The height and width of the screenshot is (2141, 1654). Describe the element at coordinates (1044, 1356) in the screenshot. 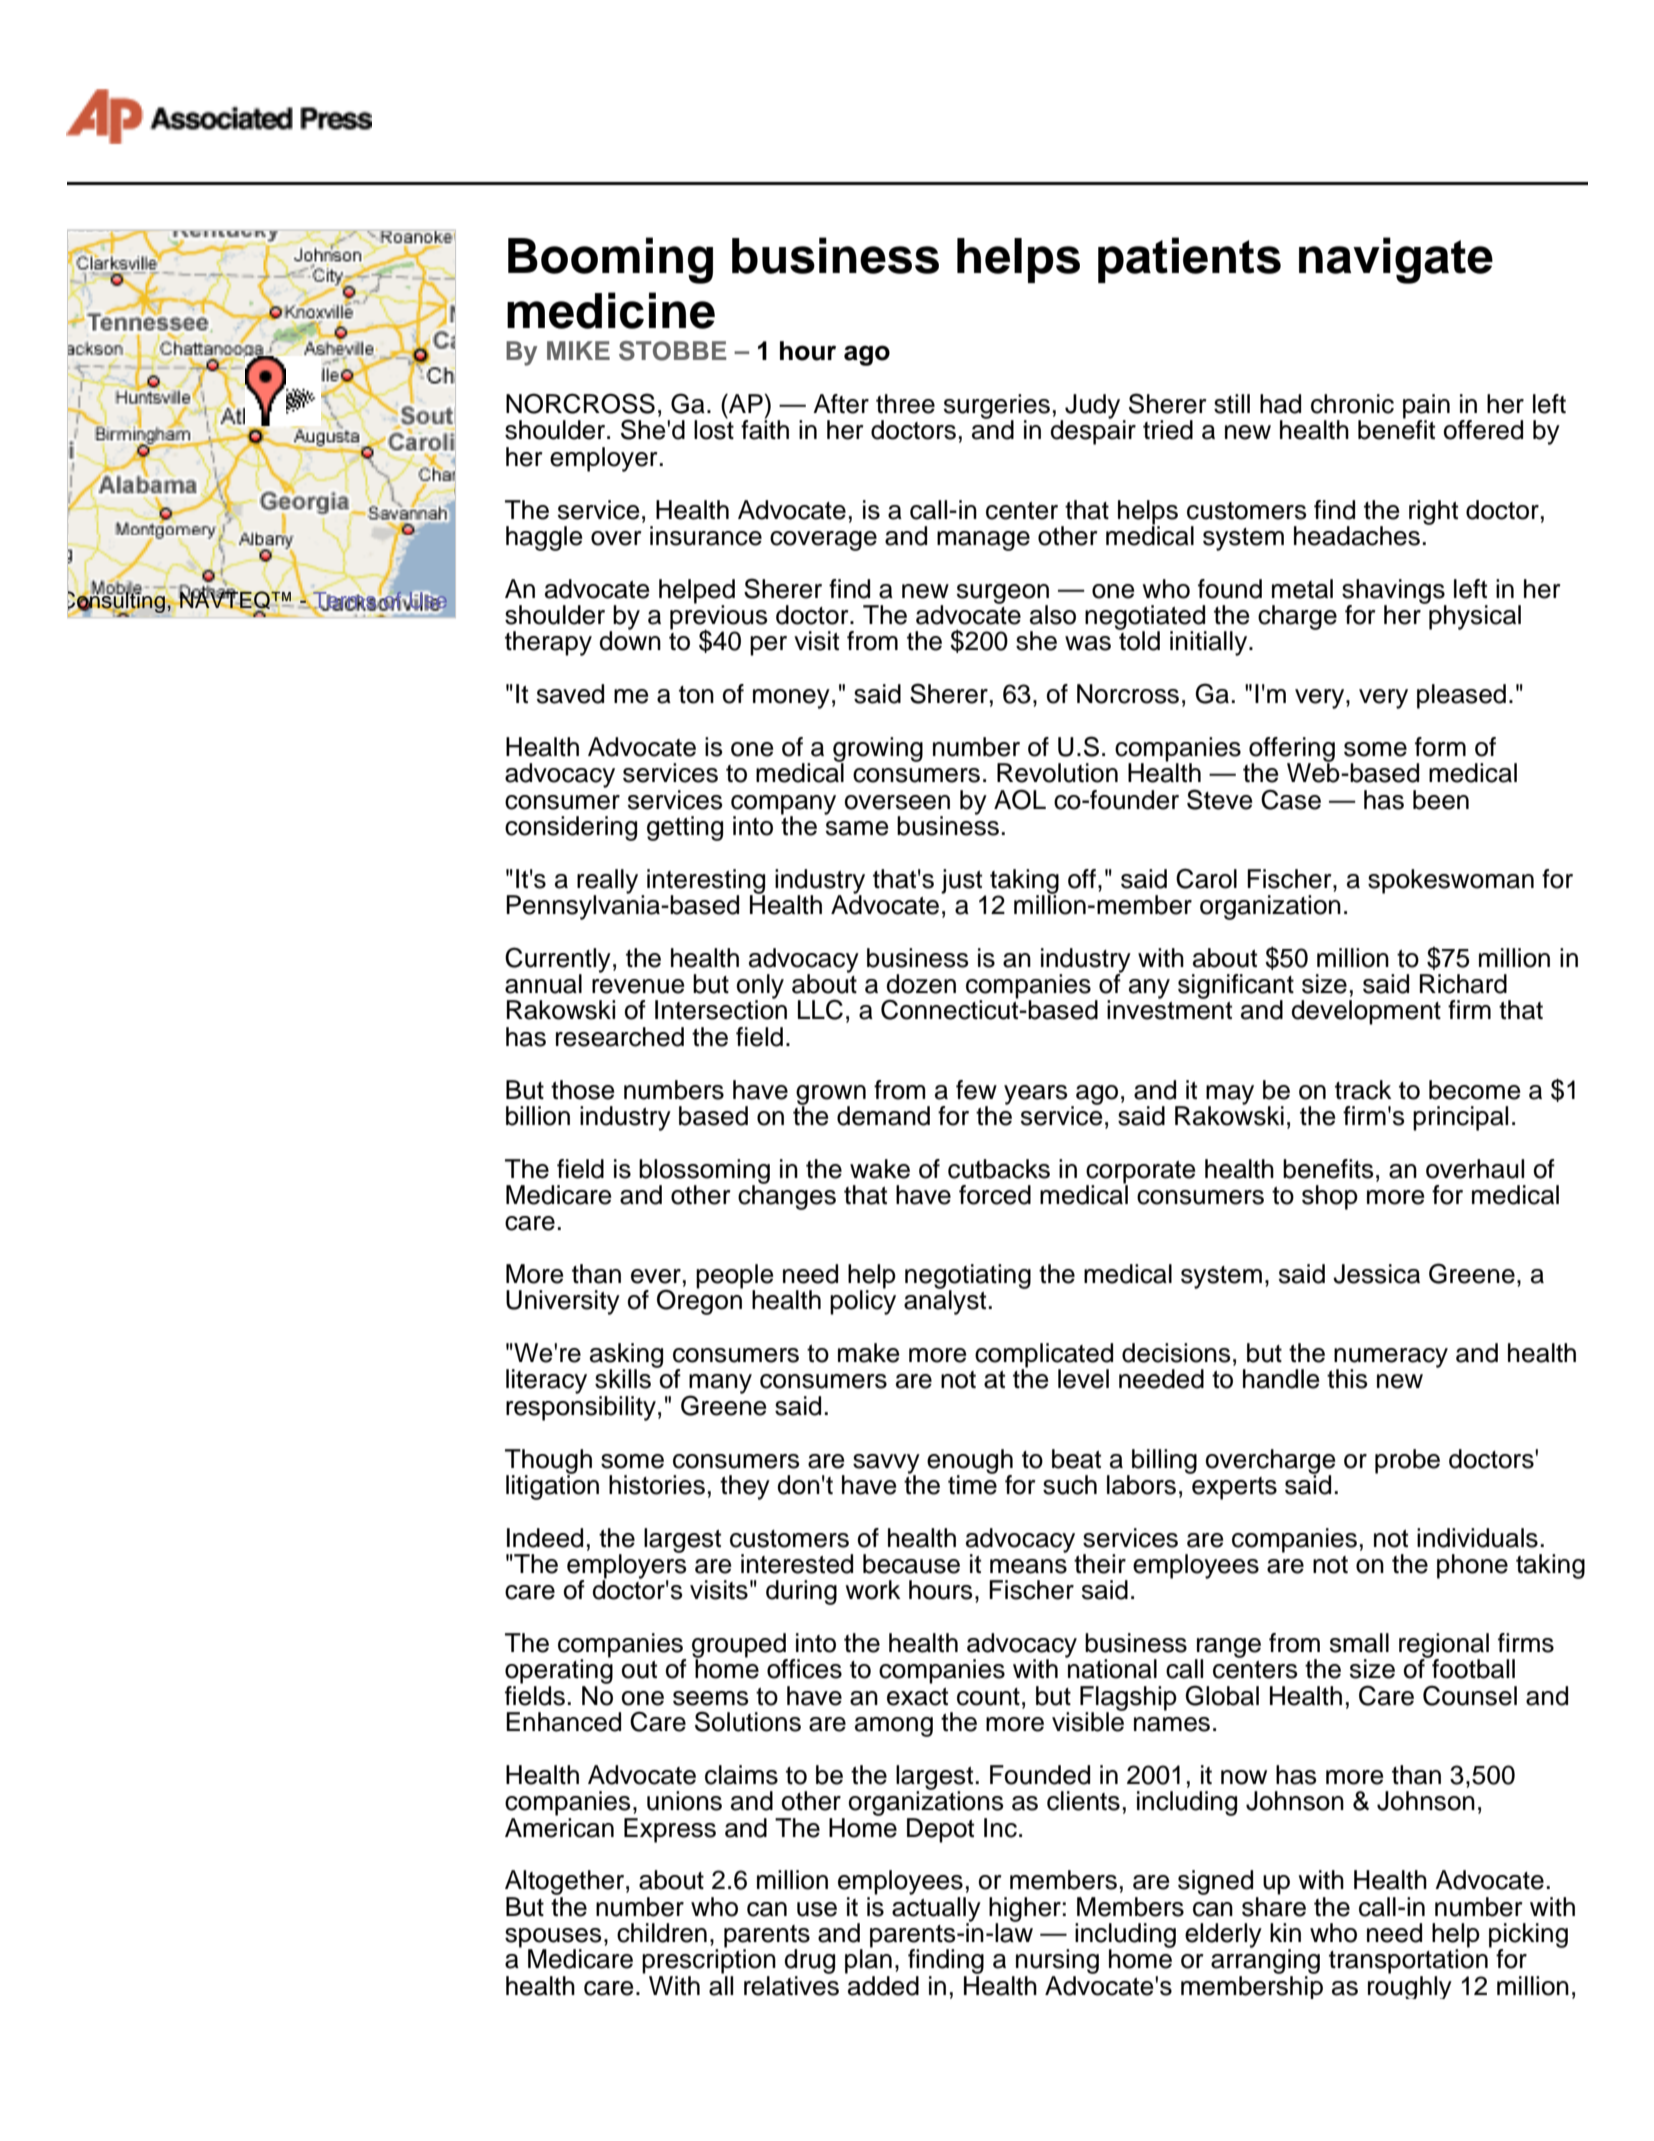

I see `complicated` at that location.
